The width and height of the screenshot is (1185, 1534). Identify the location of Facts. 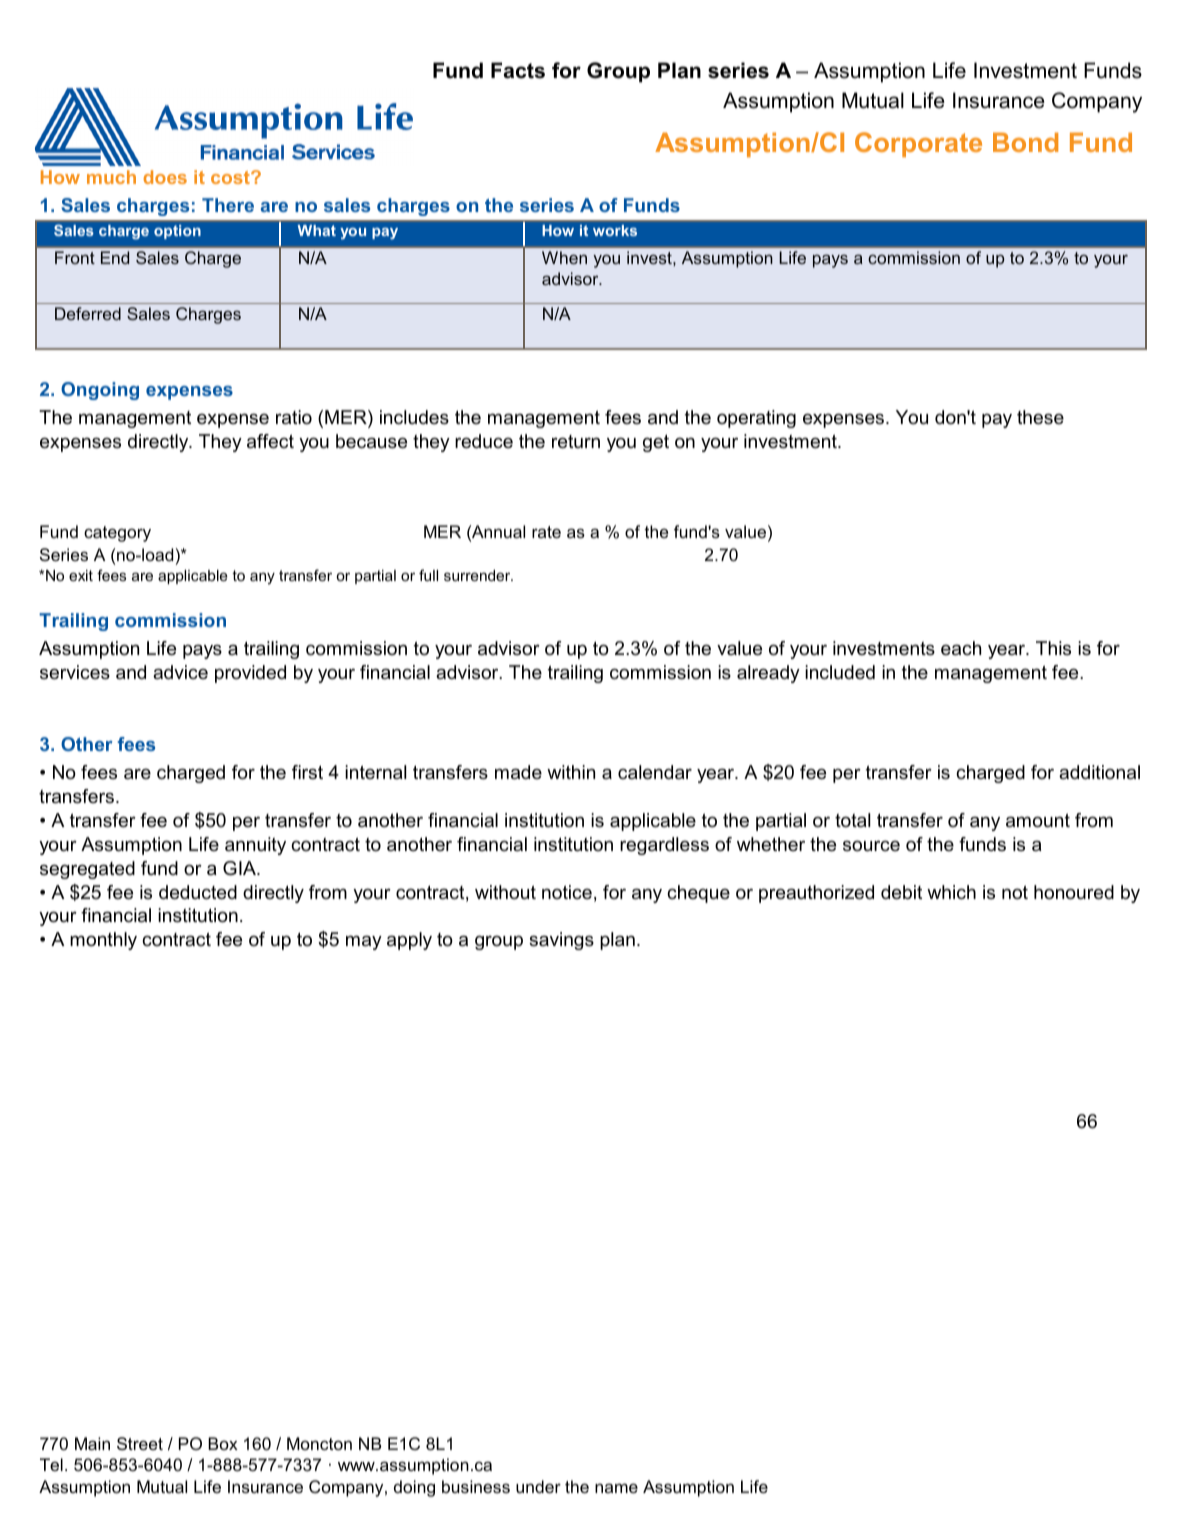
(518, 70).
